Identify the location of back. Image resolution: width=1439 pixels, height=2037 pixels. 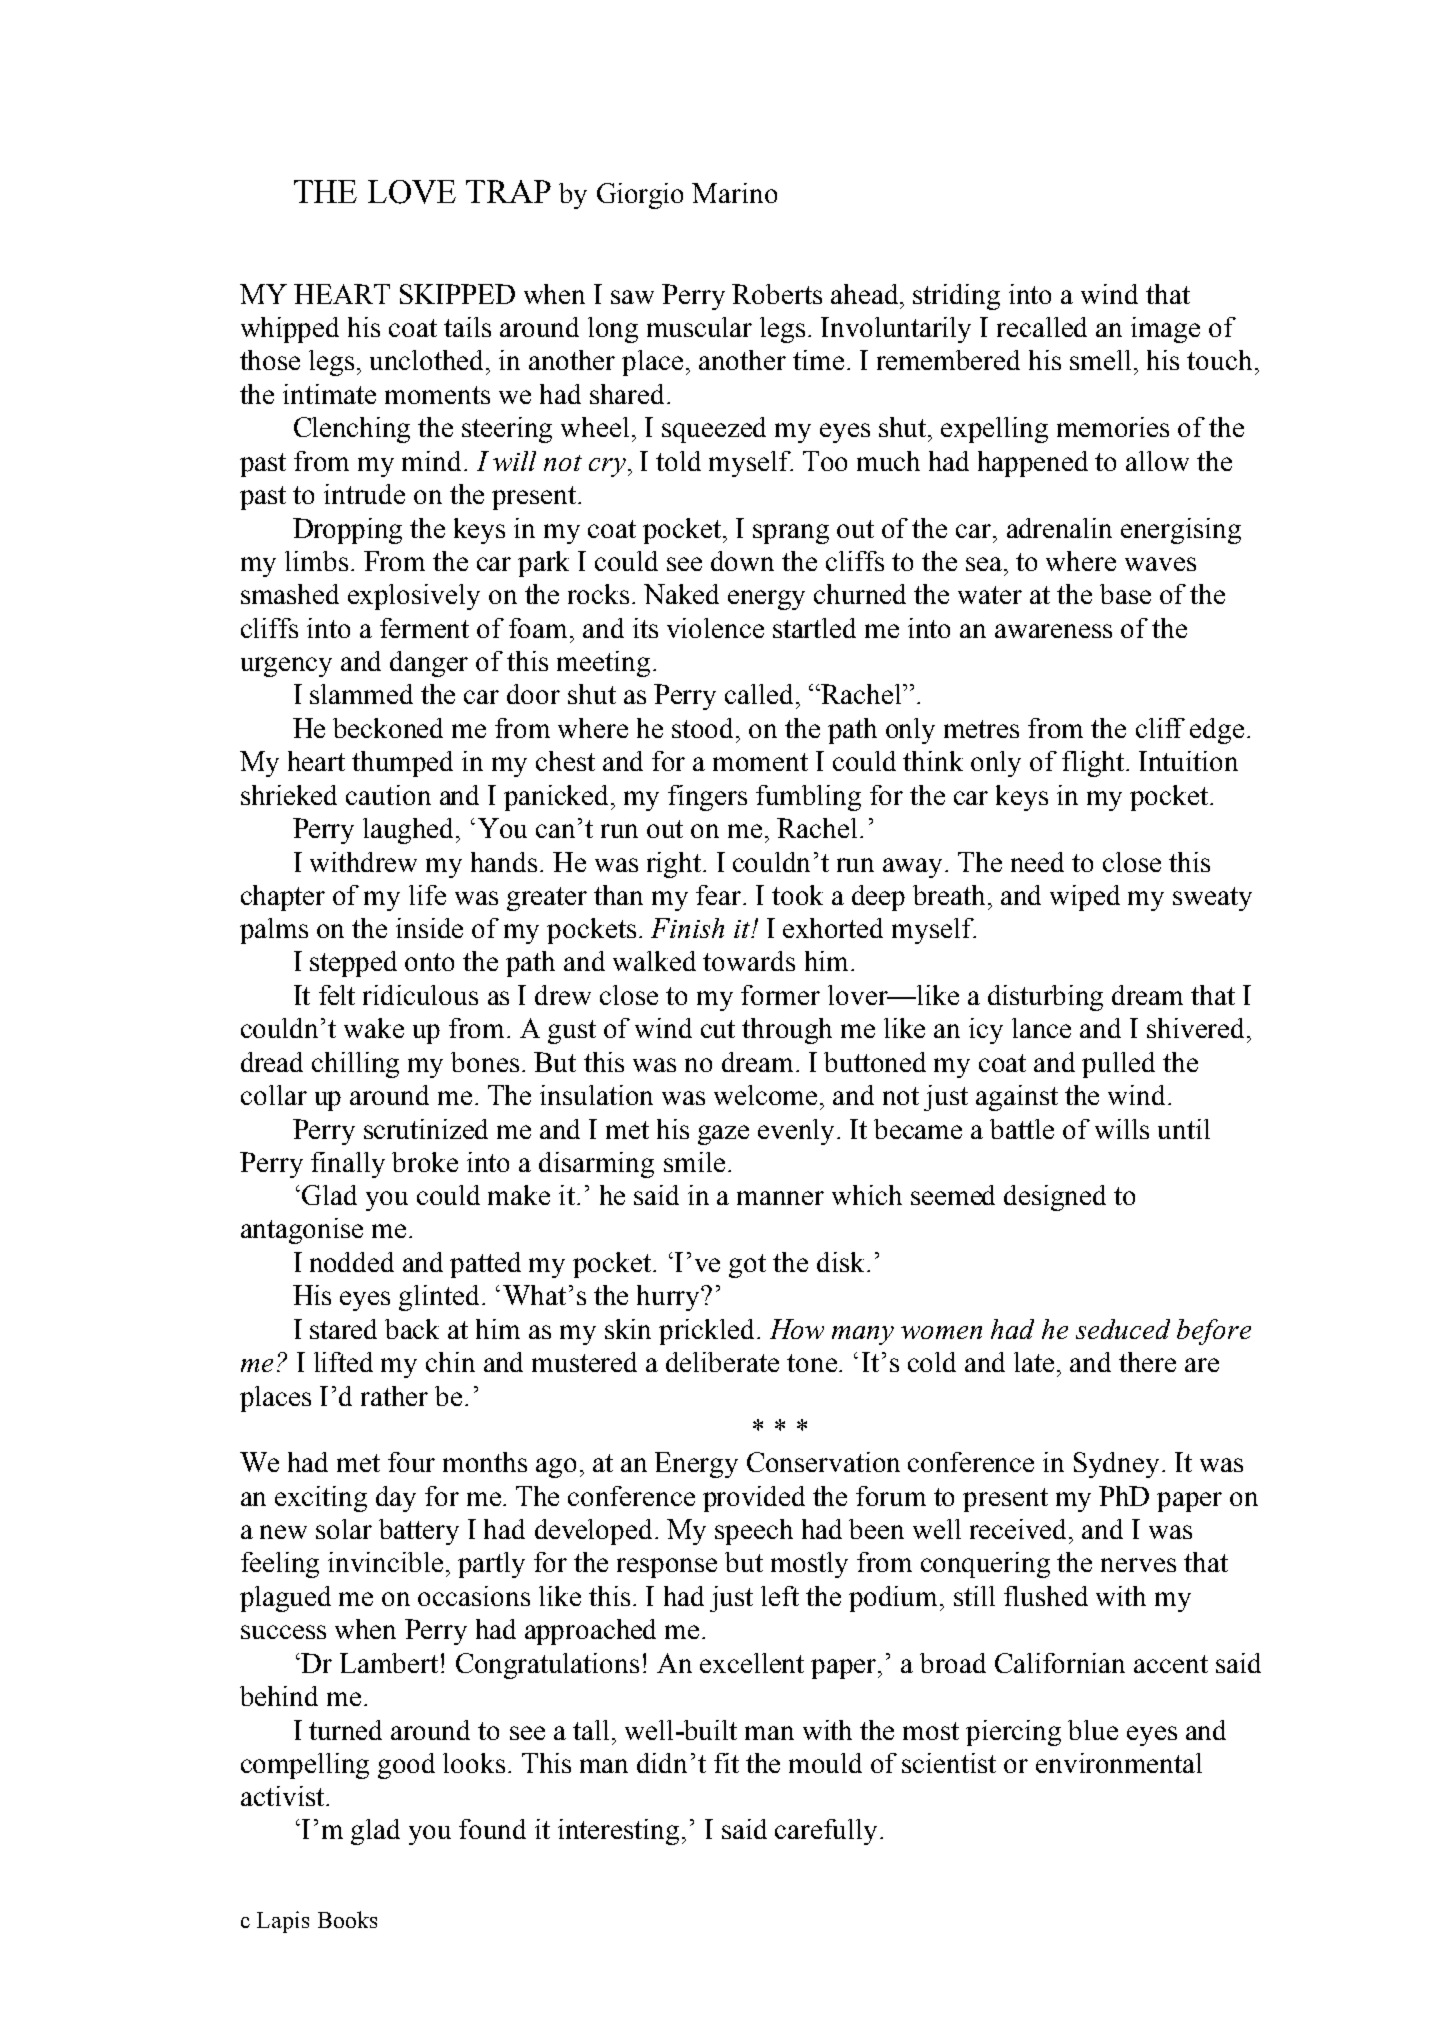
(412, 1329).
